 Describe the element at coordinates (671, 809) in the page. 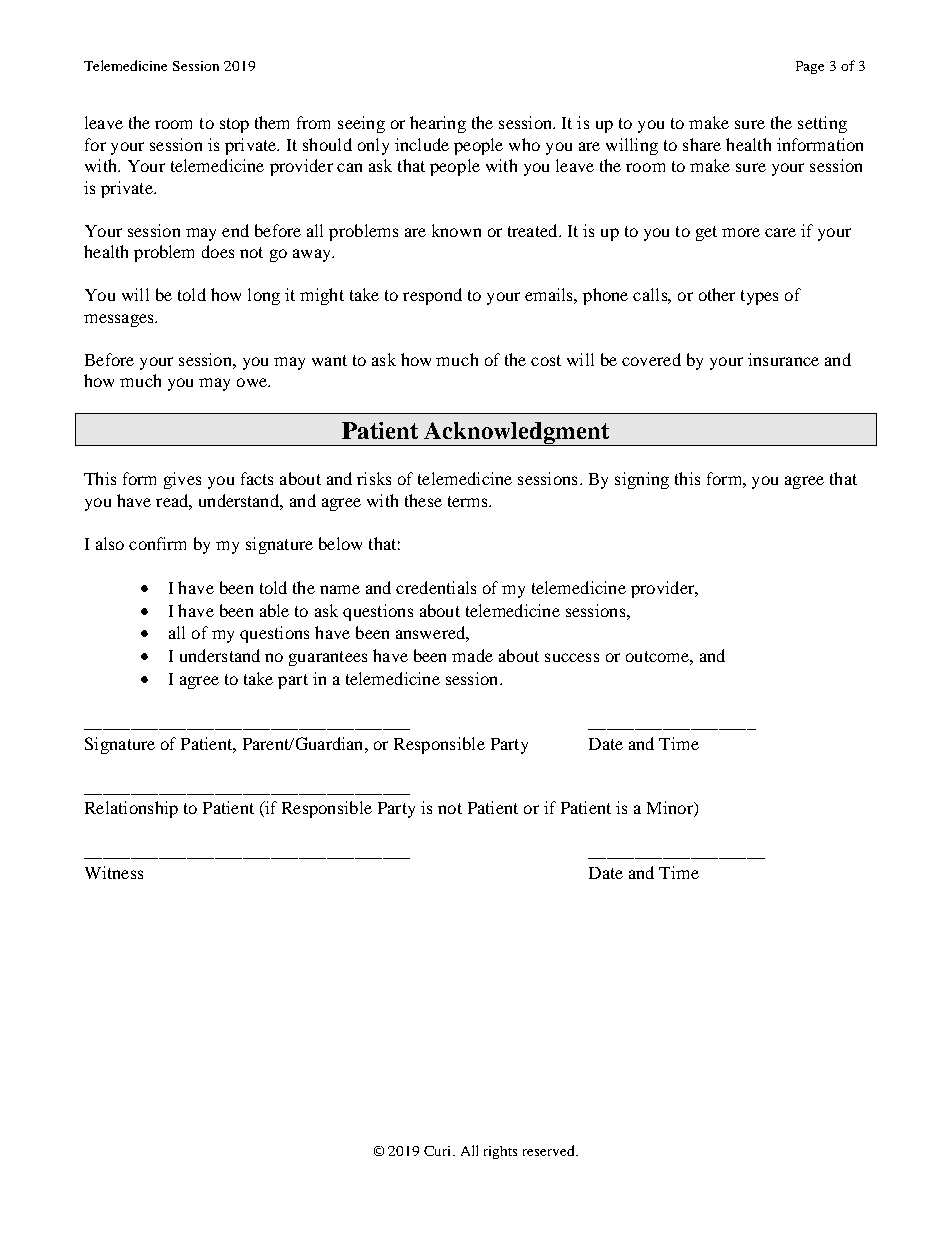

I see `Minor` at that location.
